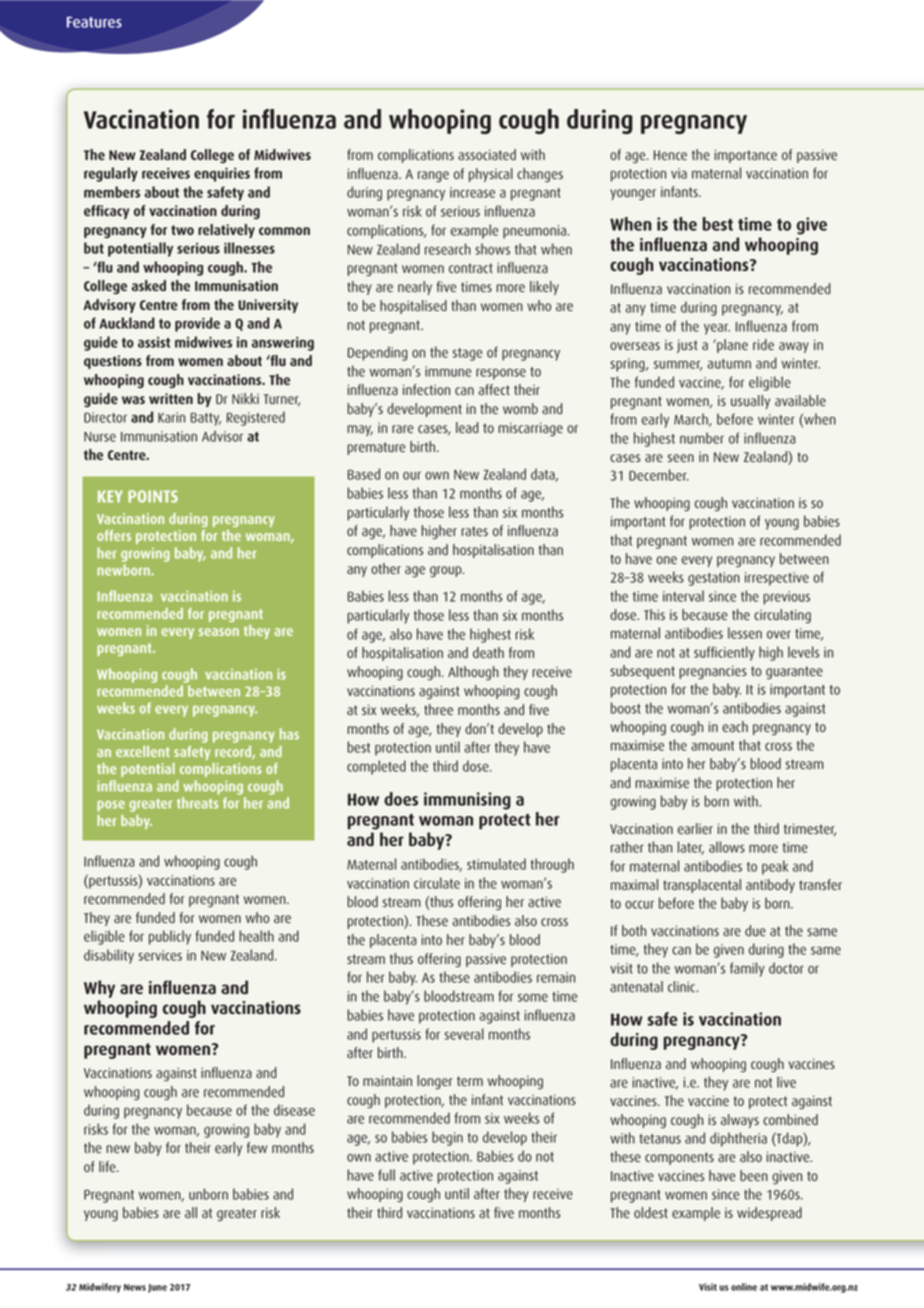 This screenshot has height=1308, width=924. I want to click on threats, so click(197, 803).
